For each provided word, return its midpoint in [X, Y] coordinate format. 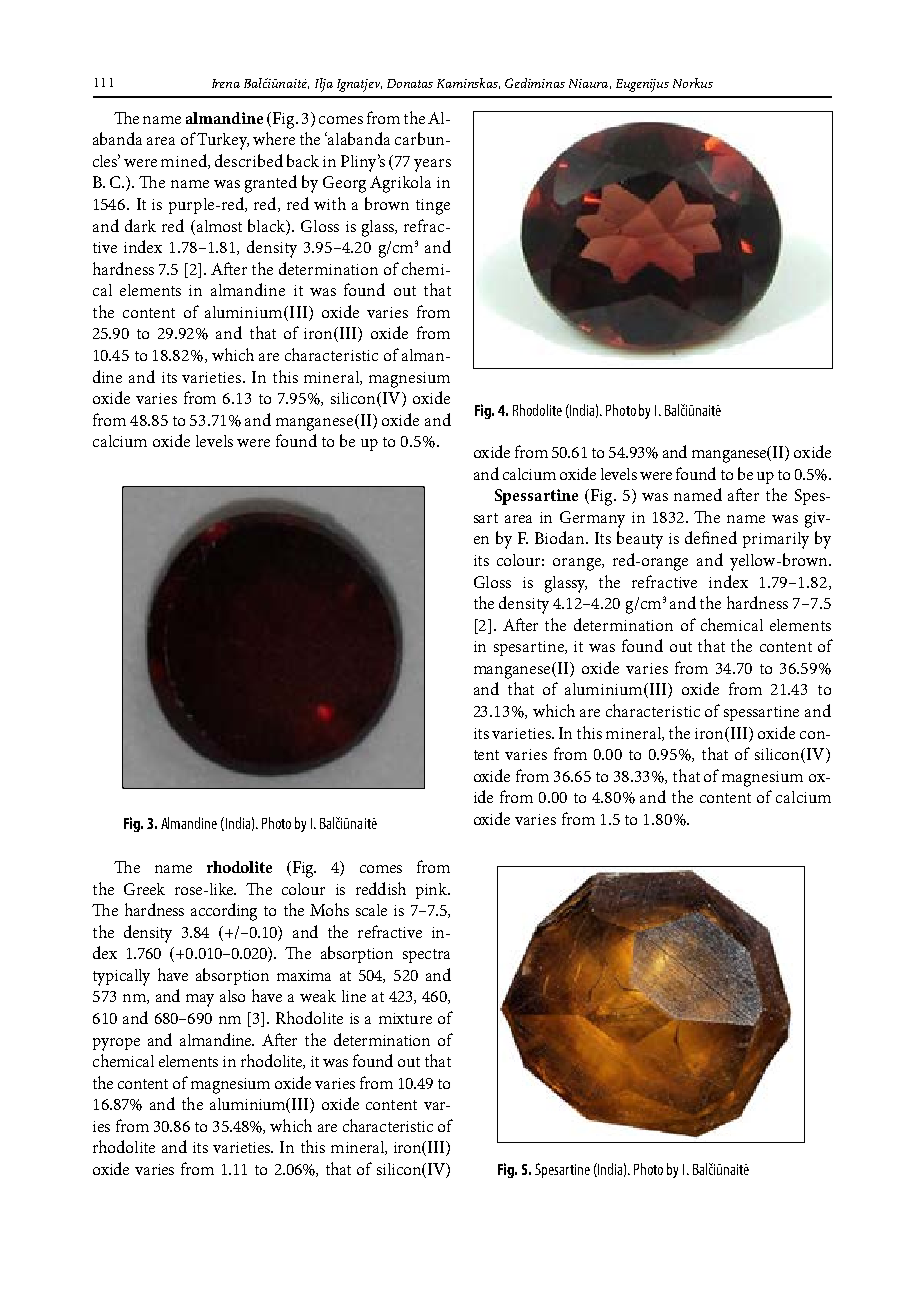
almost [218, 226]
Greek [144, 889]
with [330, 203]
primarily [776, 540]
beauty [640, 540]
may [200, 1000]
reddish [381, 888]
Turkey [223, 141]
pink [433, 891]
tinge [433, 207]
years [432, 165]
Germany [592, 519]
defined [711, 537]
